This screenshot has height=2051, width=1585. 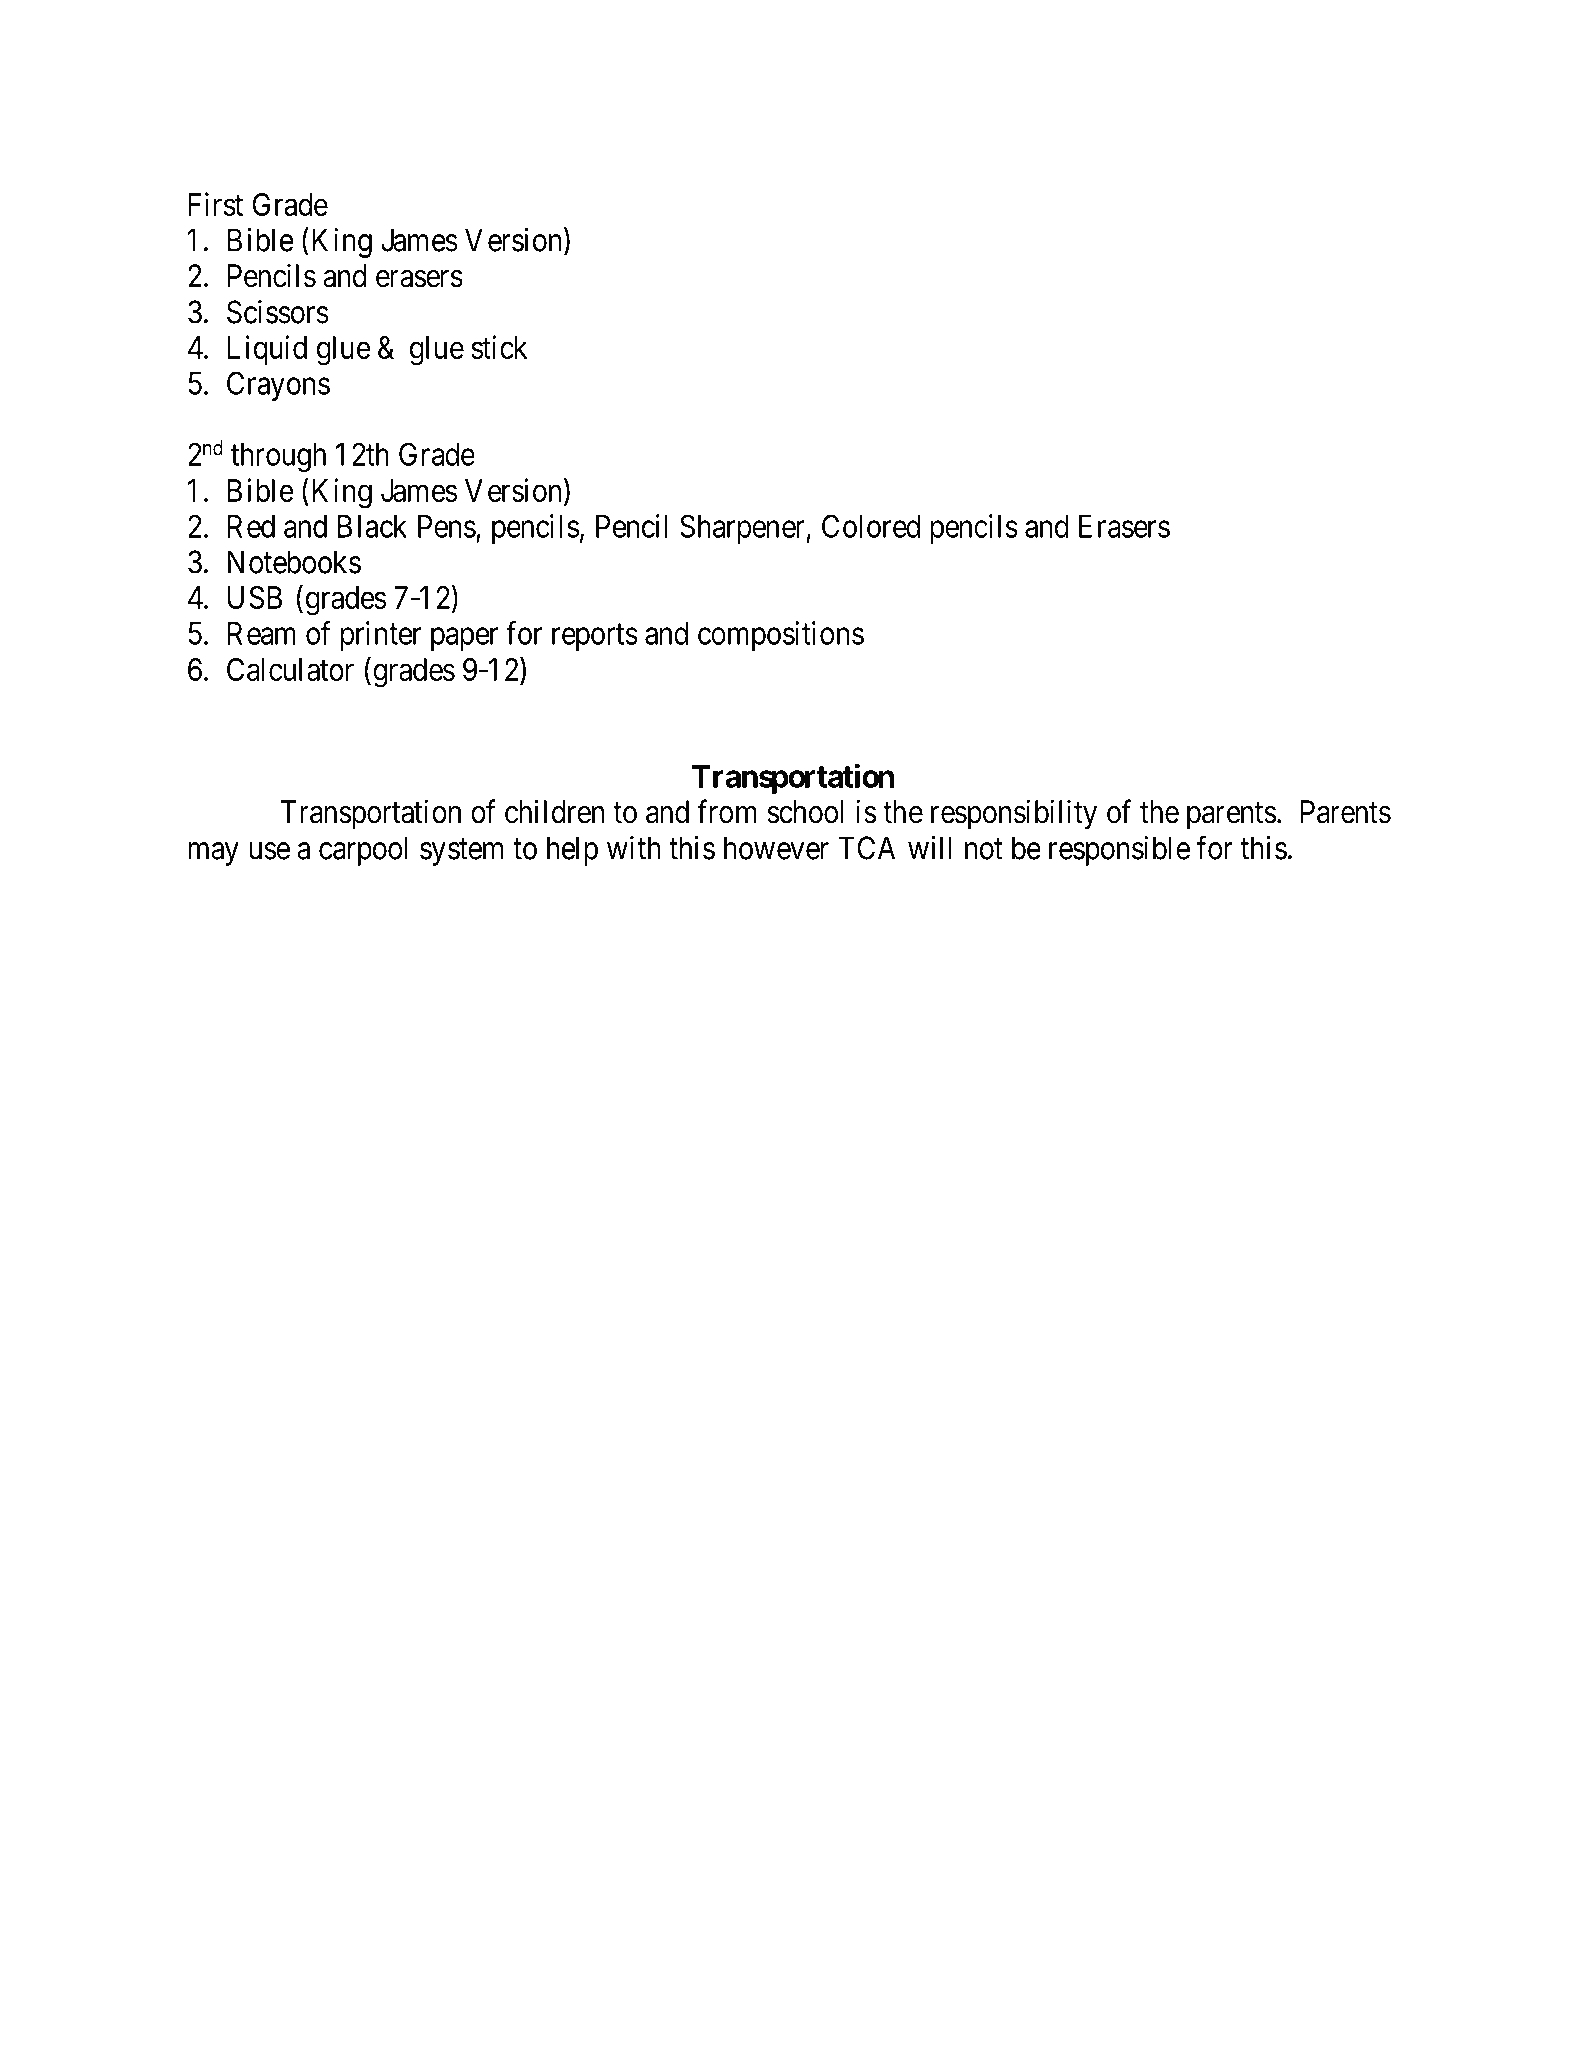 What do you see at coordinates (743, 529) in the screenshot?
I see `Sharpener` at bounding box center [743, 529].
